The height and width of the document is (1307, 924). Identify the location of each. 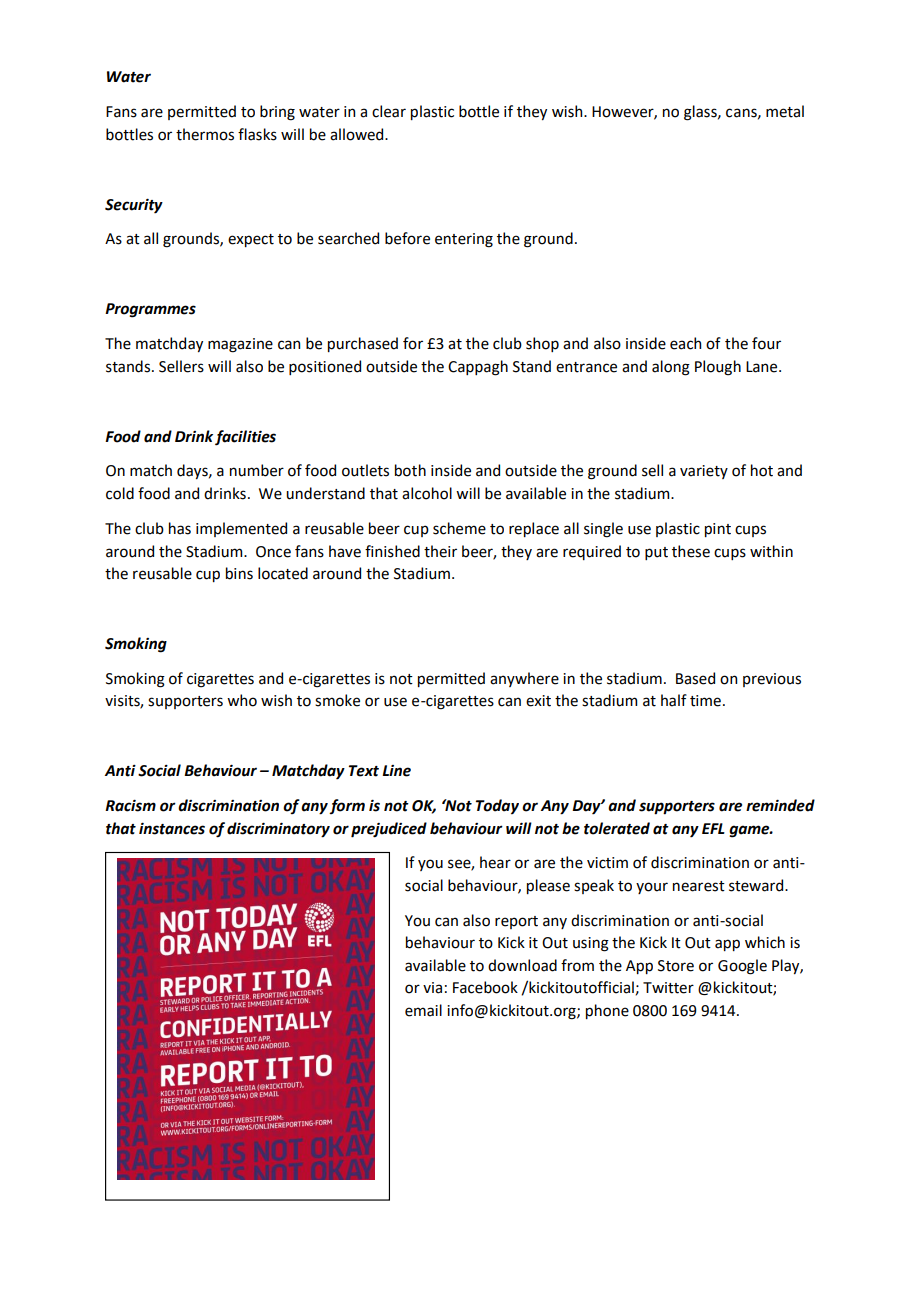
(685, 343).
